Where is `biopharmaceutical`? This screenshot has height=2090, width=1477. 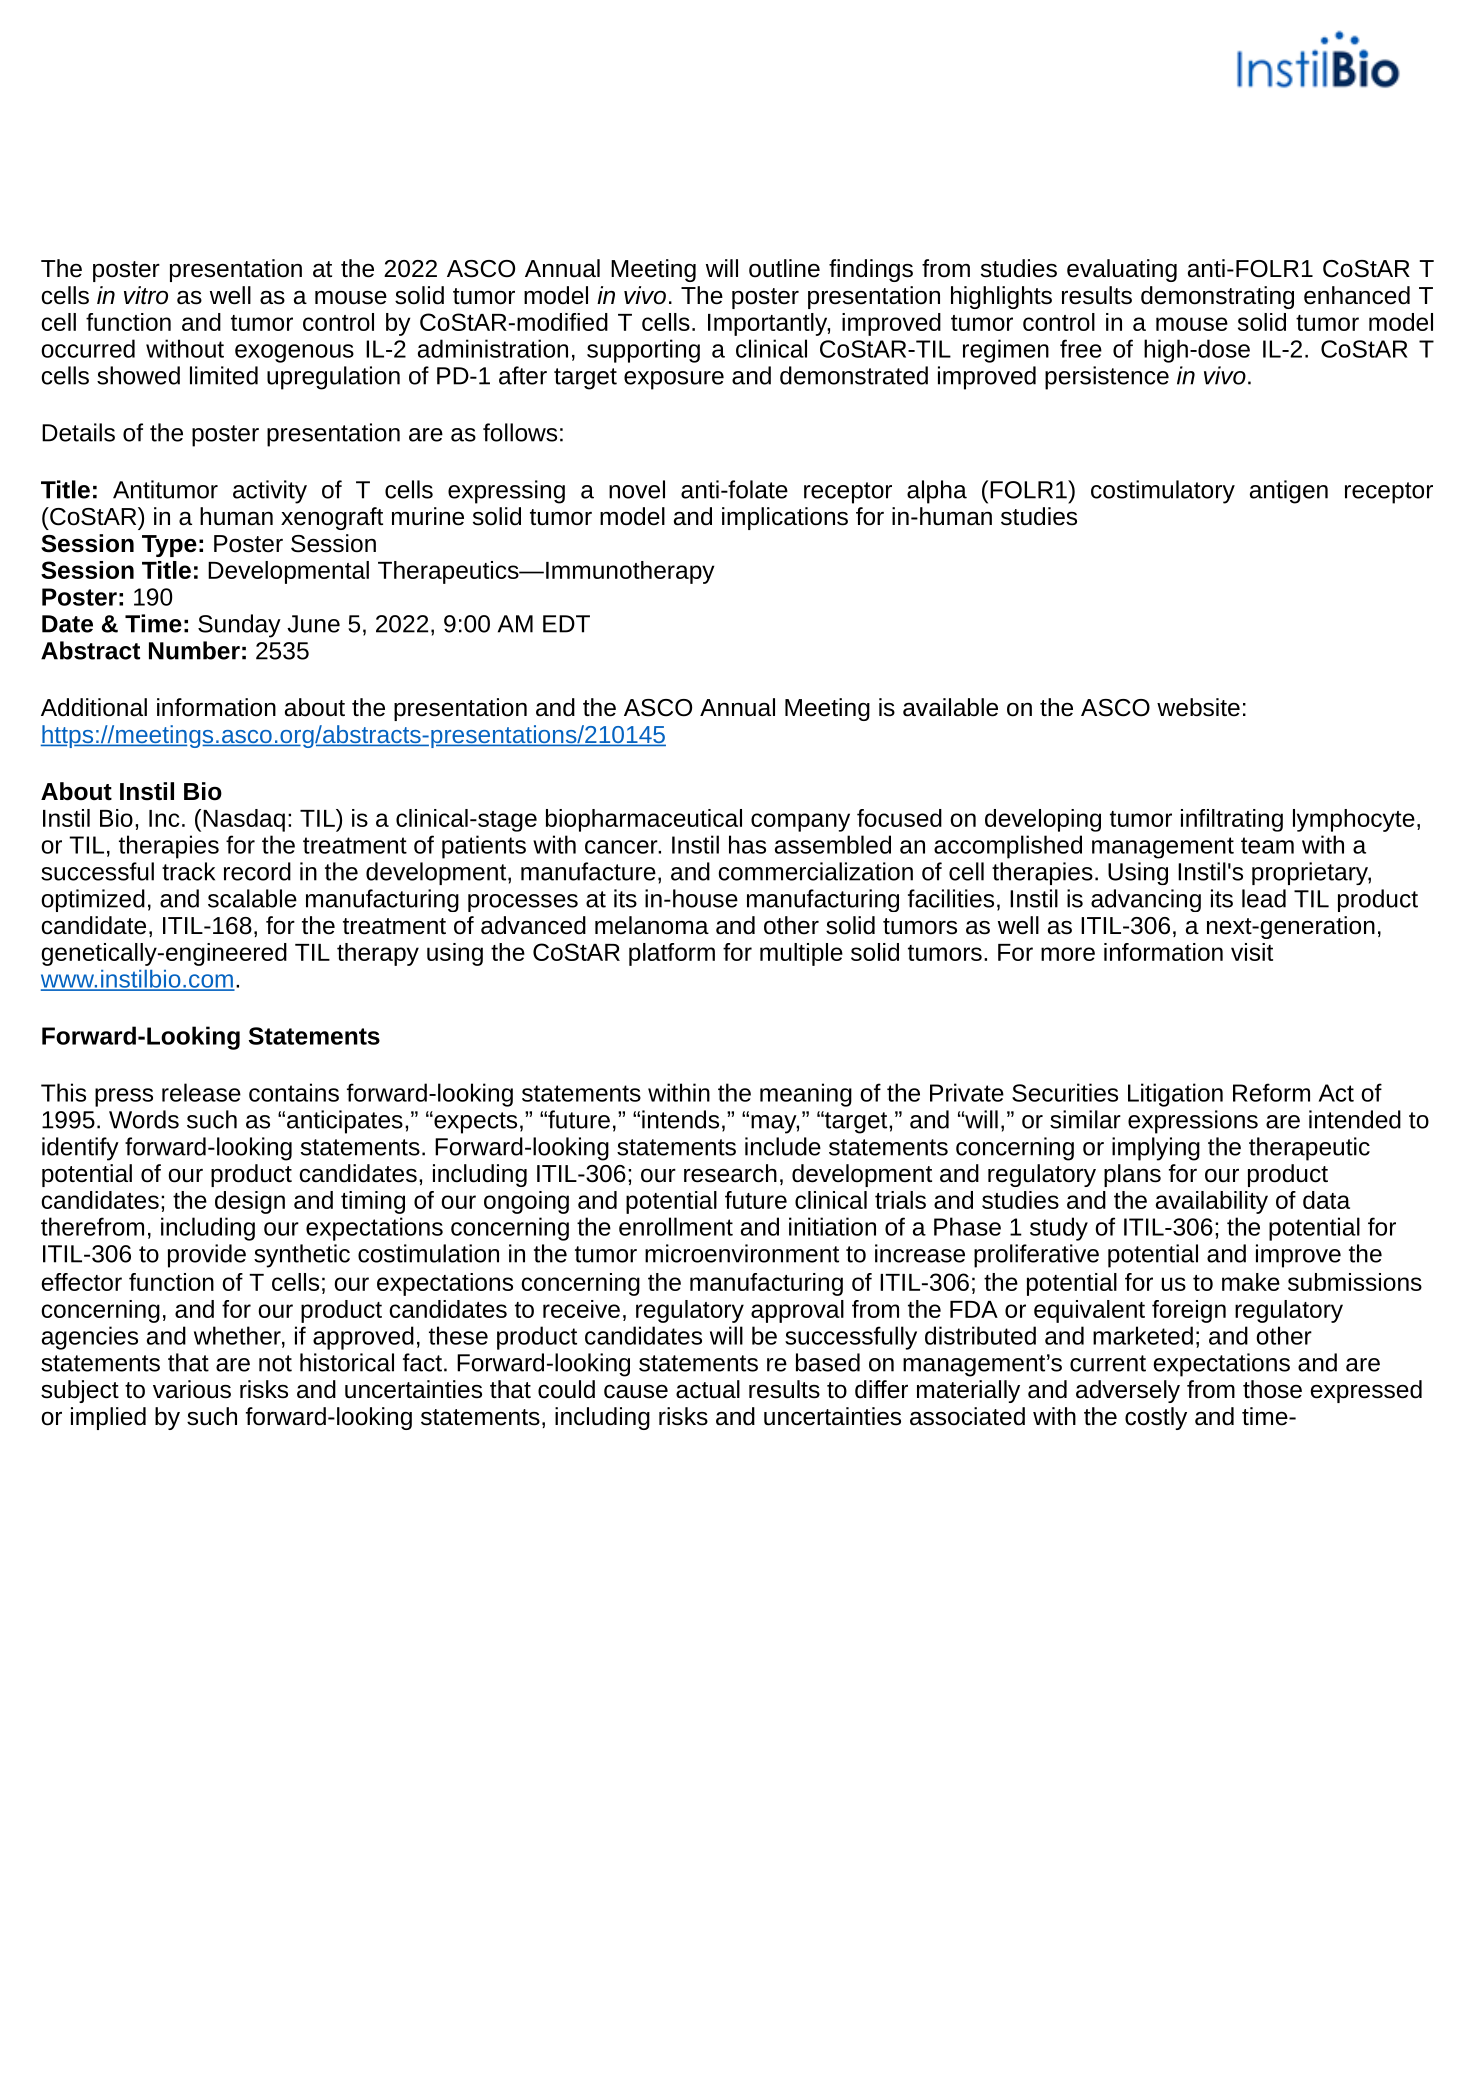 biopharmaceutical is located at coordinates (644, 820).
